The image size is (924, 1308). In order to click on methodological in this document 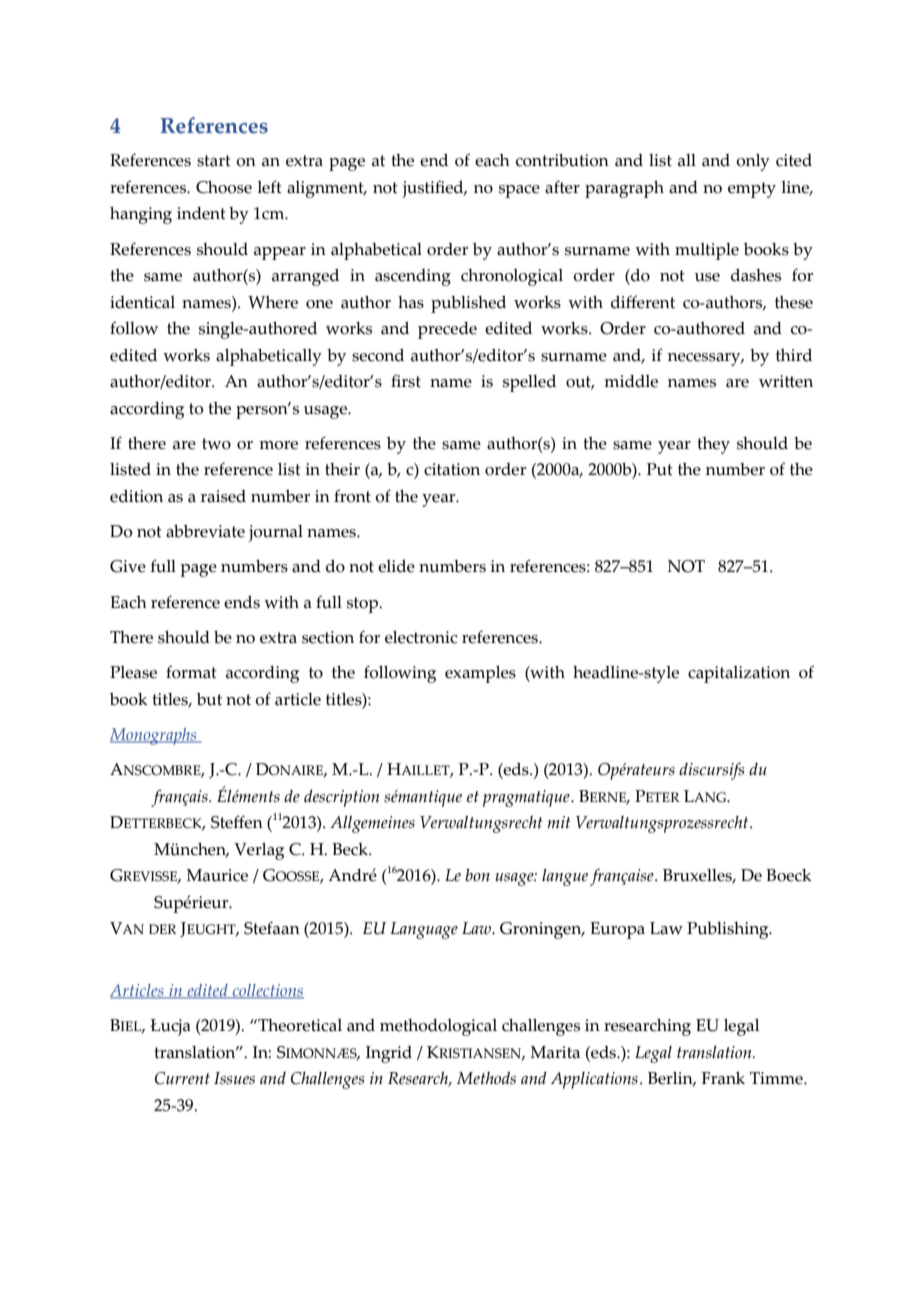, I will do `click(438, 1027)`.
